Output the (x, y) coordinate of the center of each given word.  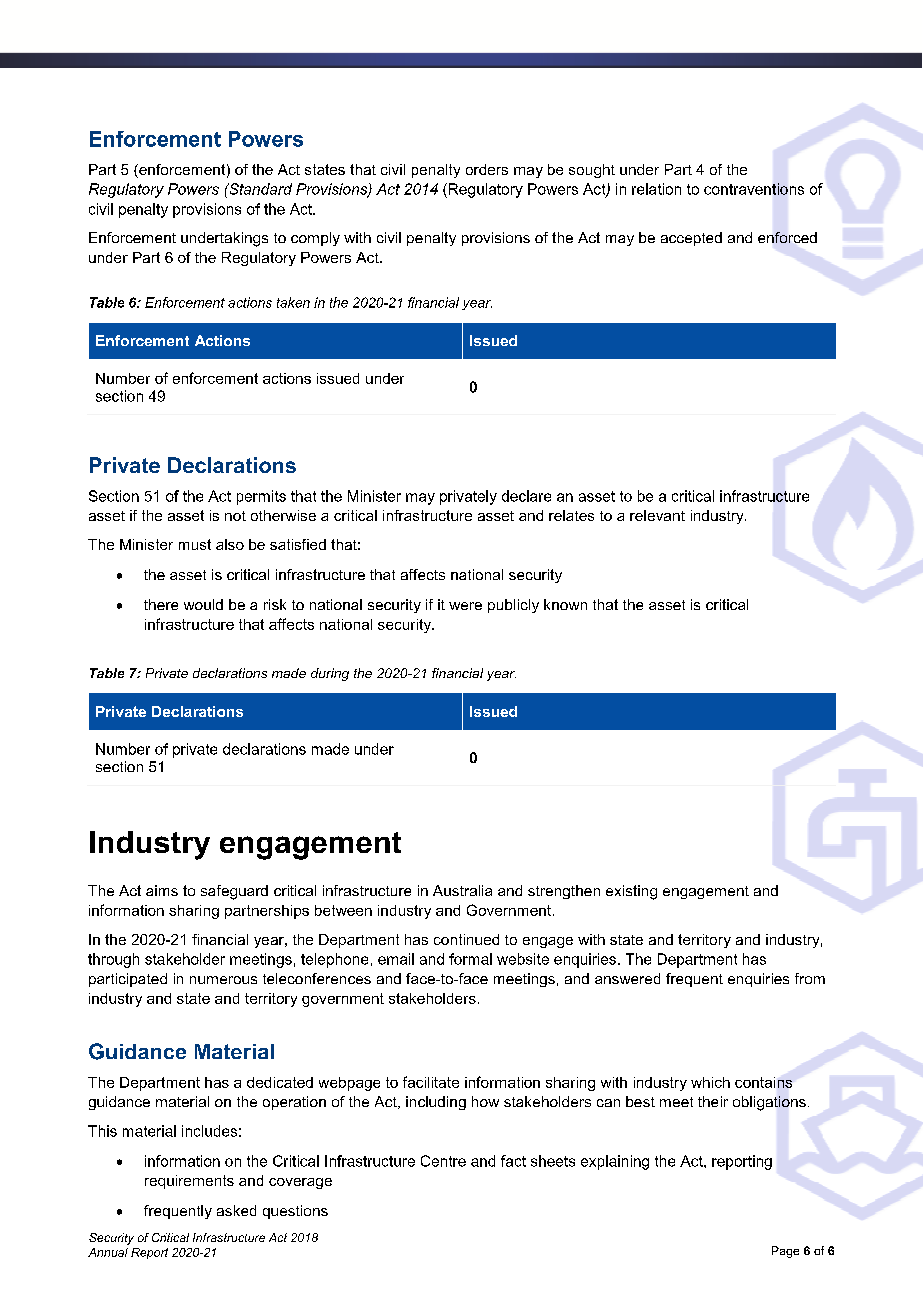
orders (487, 169)
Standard (259, 189)
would (203, 604)
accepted (691, 239)
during (330, 674)
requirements (189, 1182)
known (565, 604)
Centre (443, 1161)
